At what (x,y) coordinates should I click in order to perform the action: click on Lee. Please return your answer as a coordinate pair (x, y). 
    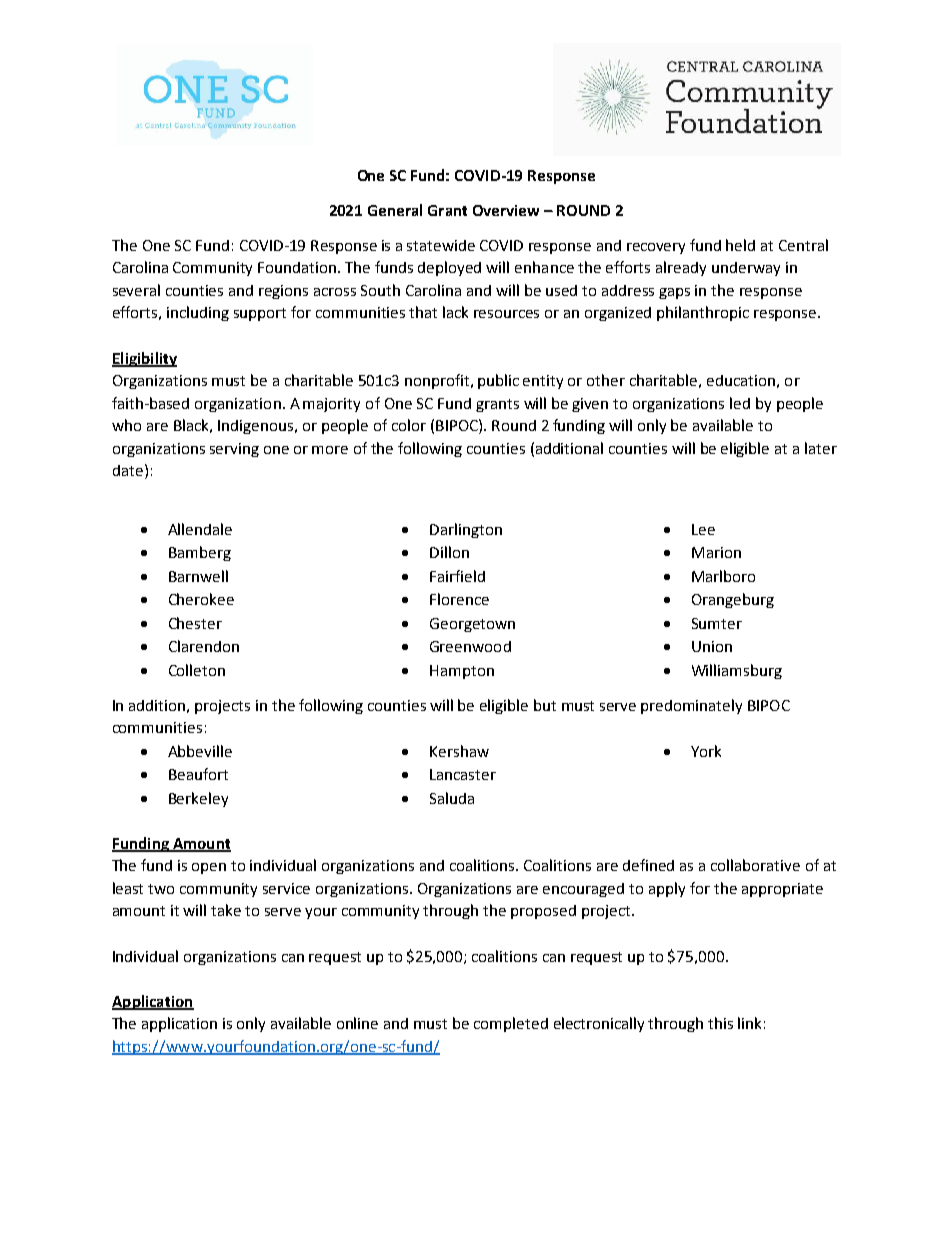
    Looking at the image, I should click on (703, 529).
